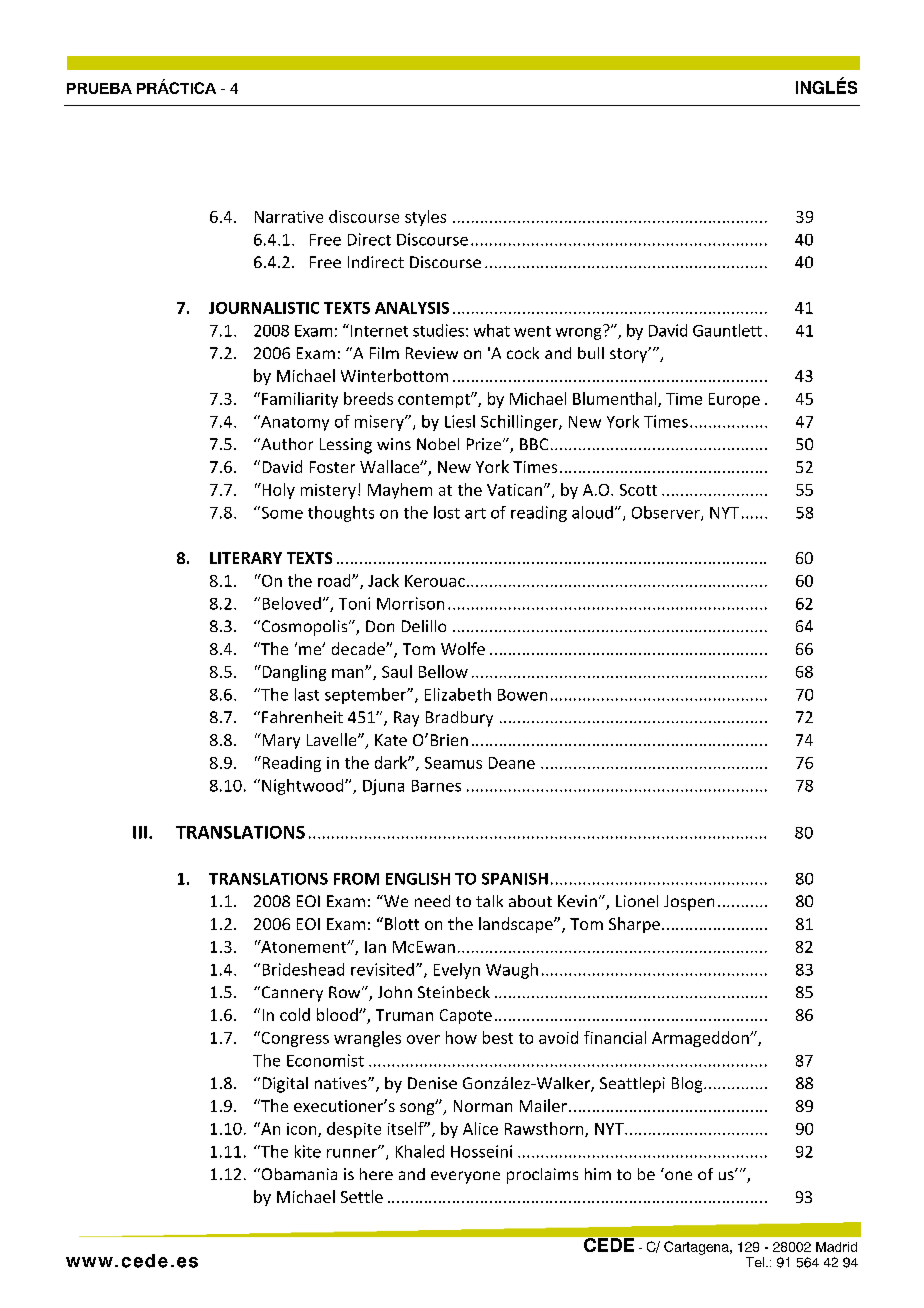  Describe the element at coordinates (308, 1151) in the screenshot. I see `kite` at that location.
